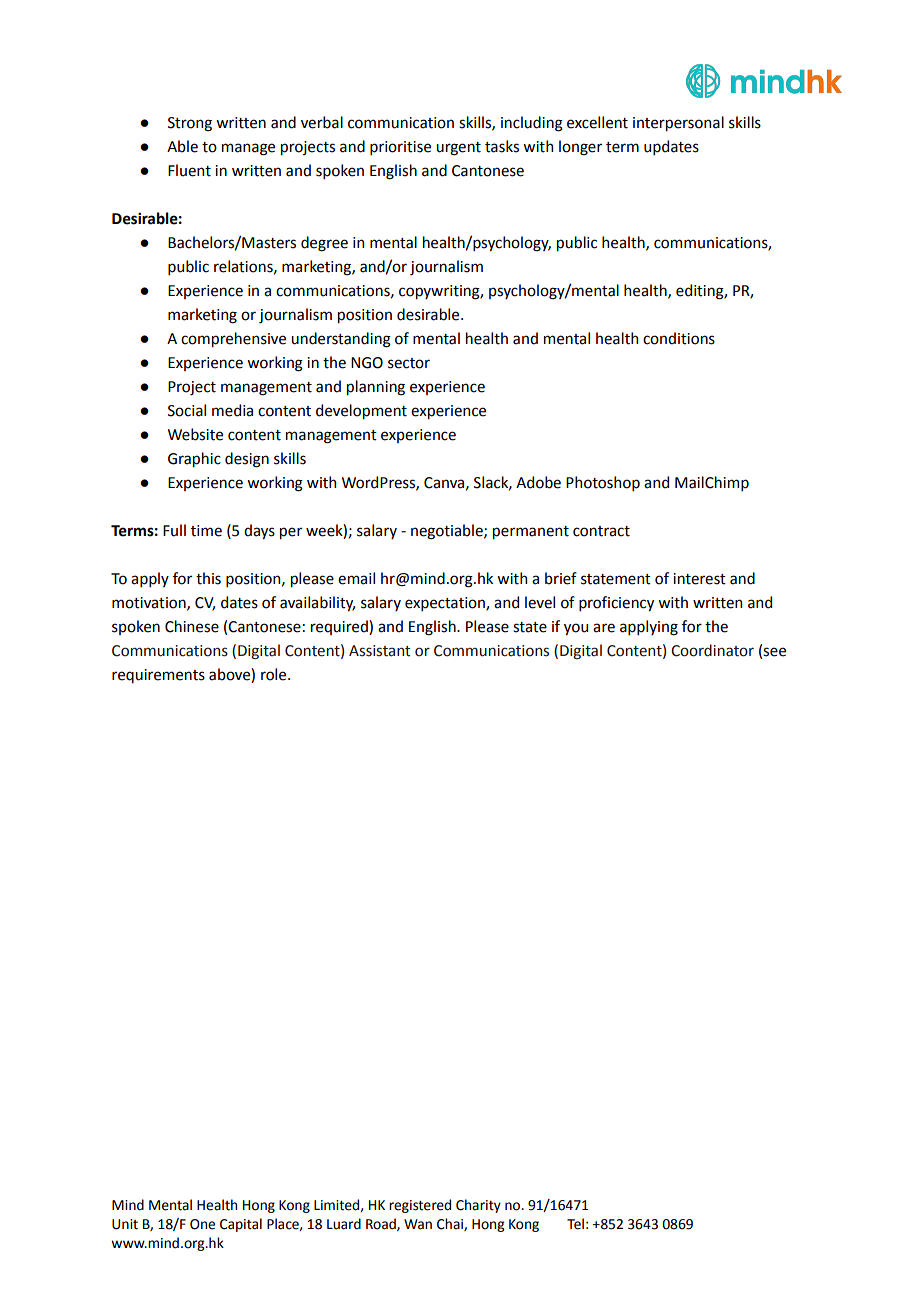 The height and width of the screenshot is (1307, 924). Describe the element at coordinates (158, 676) in the screenshot. I see `requirements` at that location.
